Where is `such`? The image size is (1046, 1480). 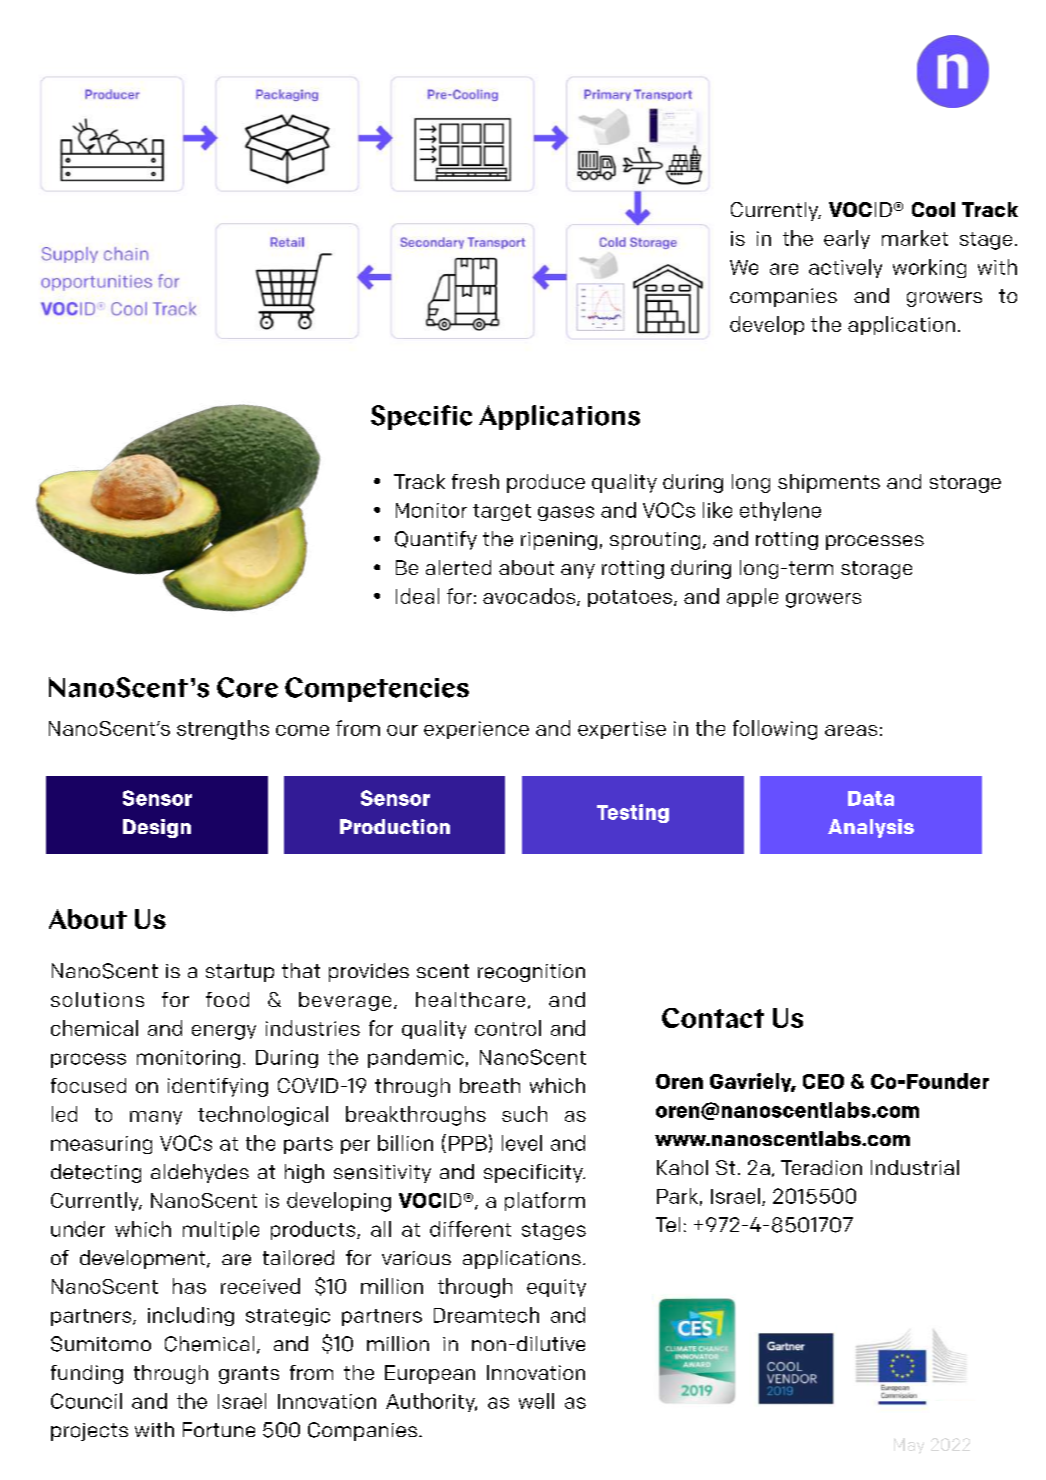
such is located at coordinates (524, 1114).
